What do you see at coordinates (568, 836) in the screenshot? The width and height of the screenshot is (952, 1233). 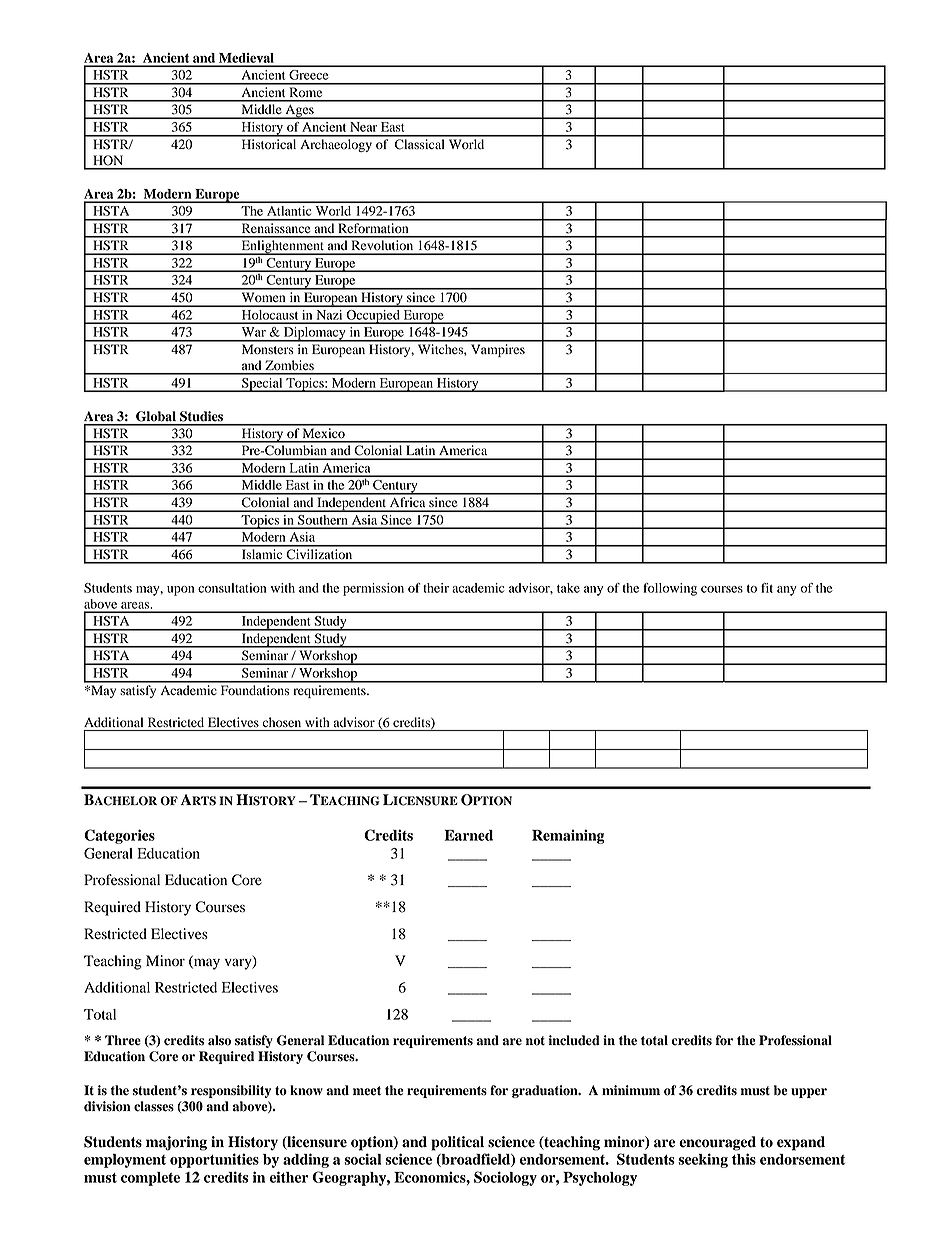 I see `Remaining` at bounding box center [568, 836].
